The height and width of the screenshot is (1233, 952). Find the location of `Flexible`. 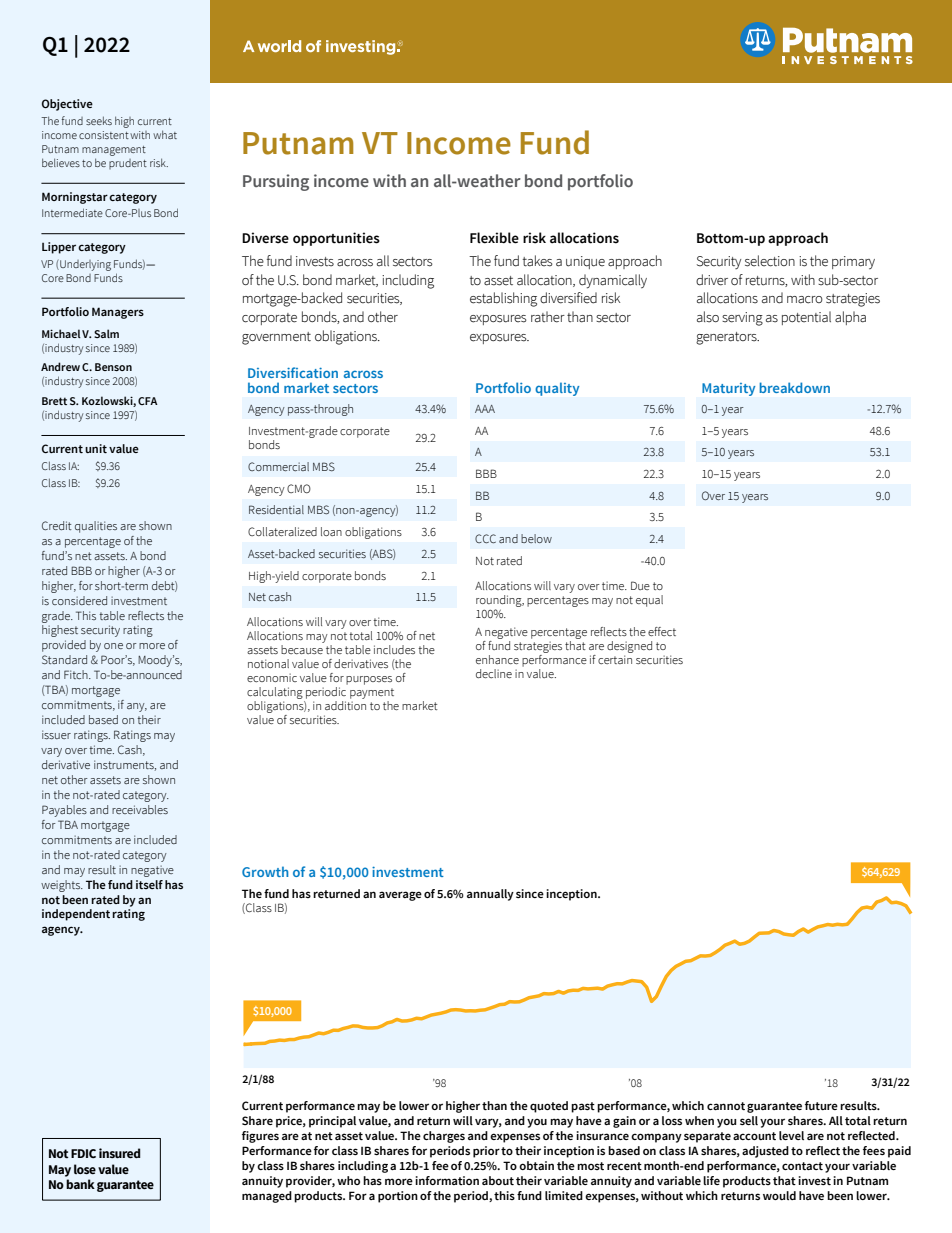

Flexible is located at coordinates (494, 238).
